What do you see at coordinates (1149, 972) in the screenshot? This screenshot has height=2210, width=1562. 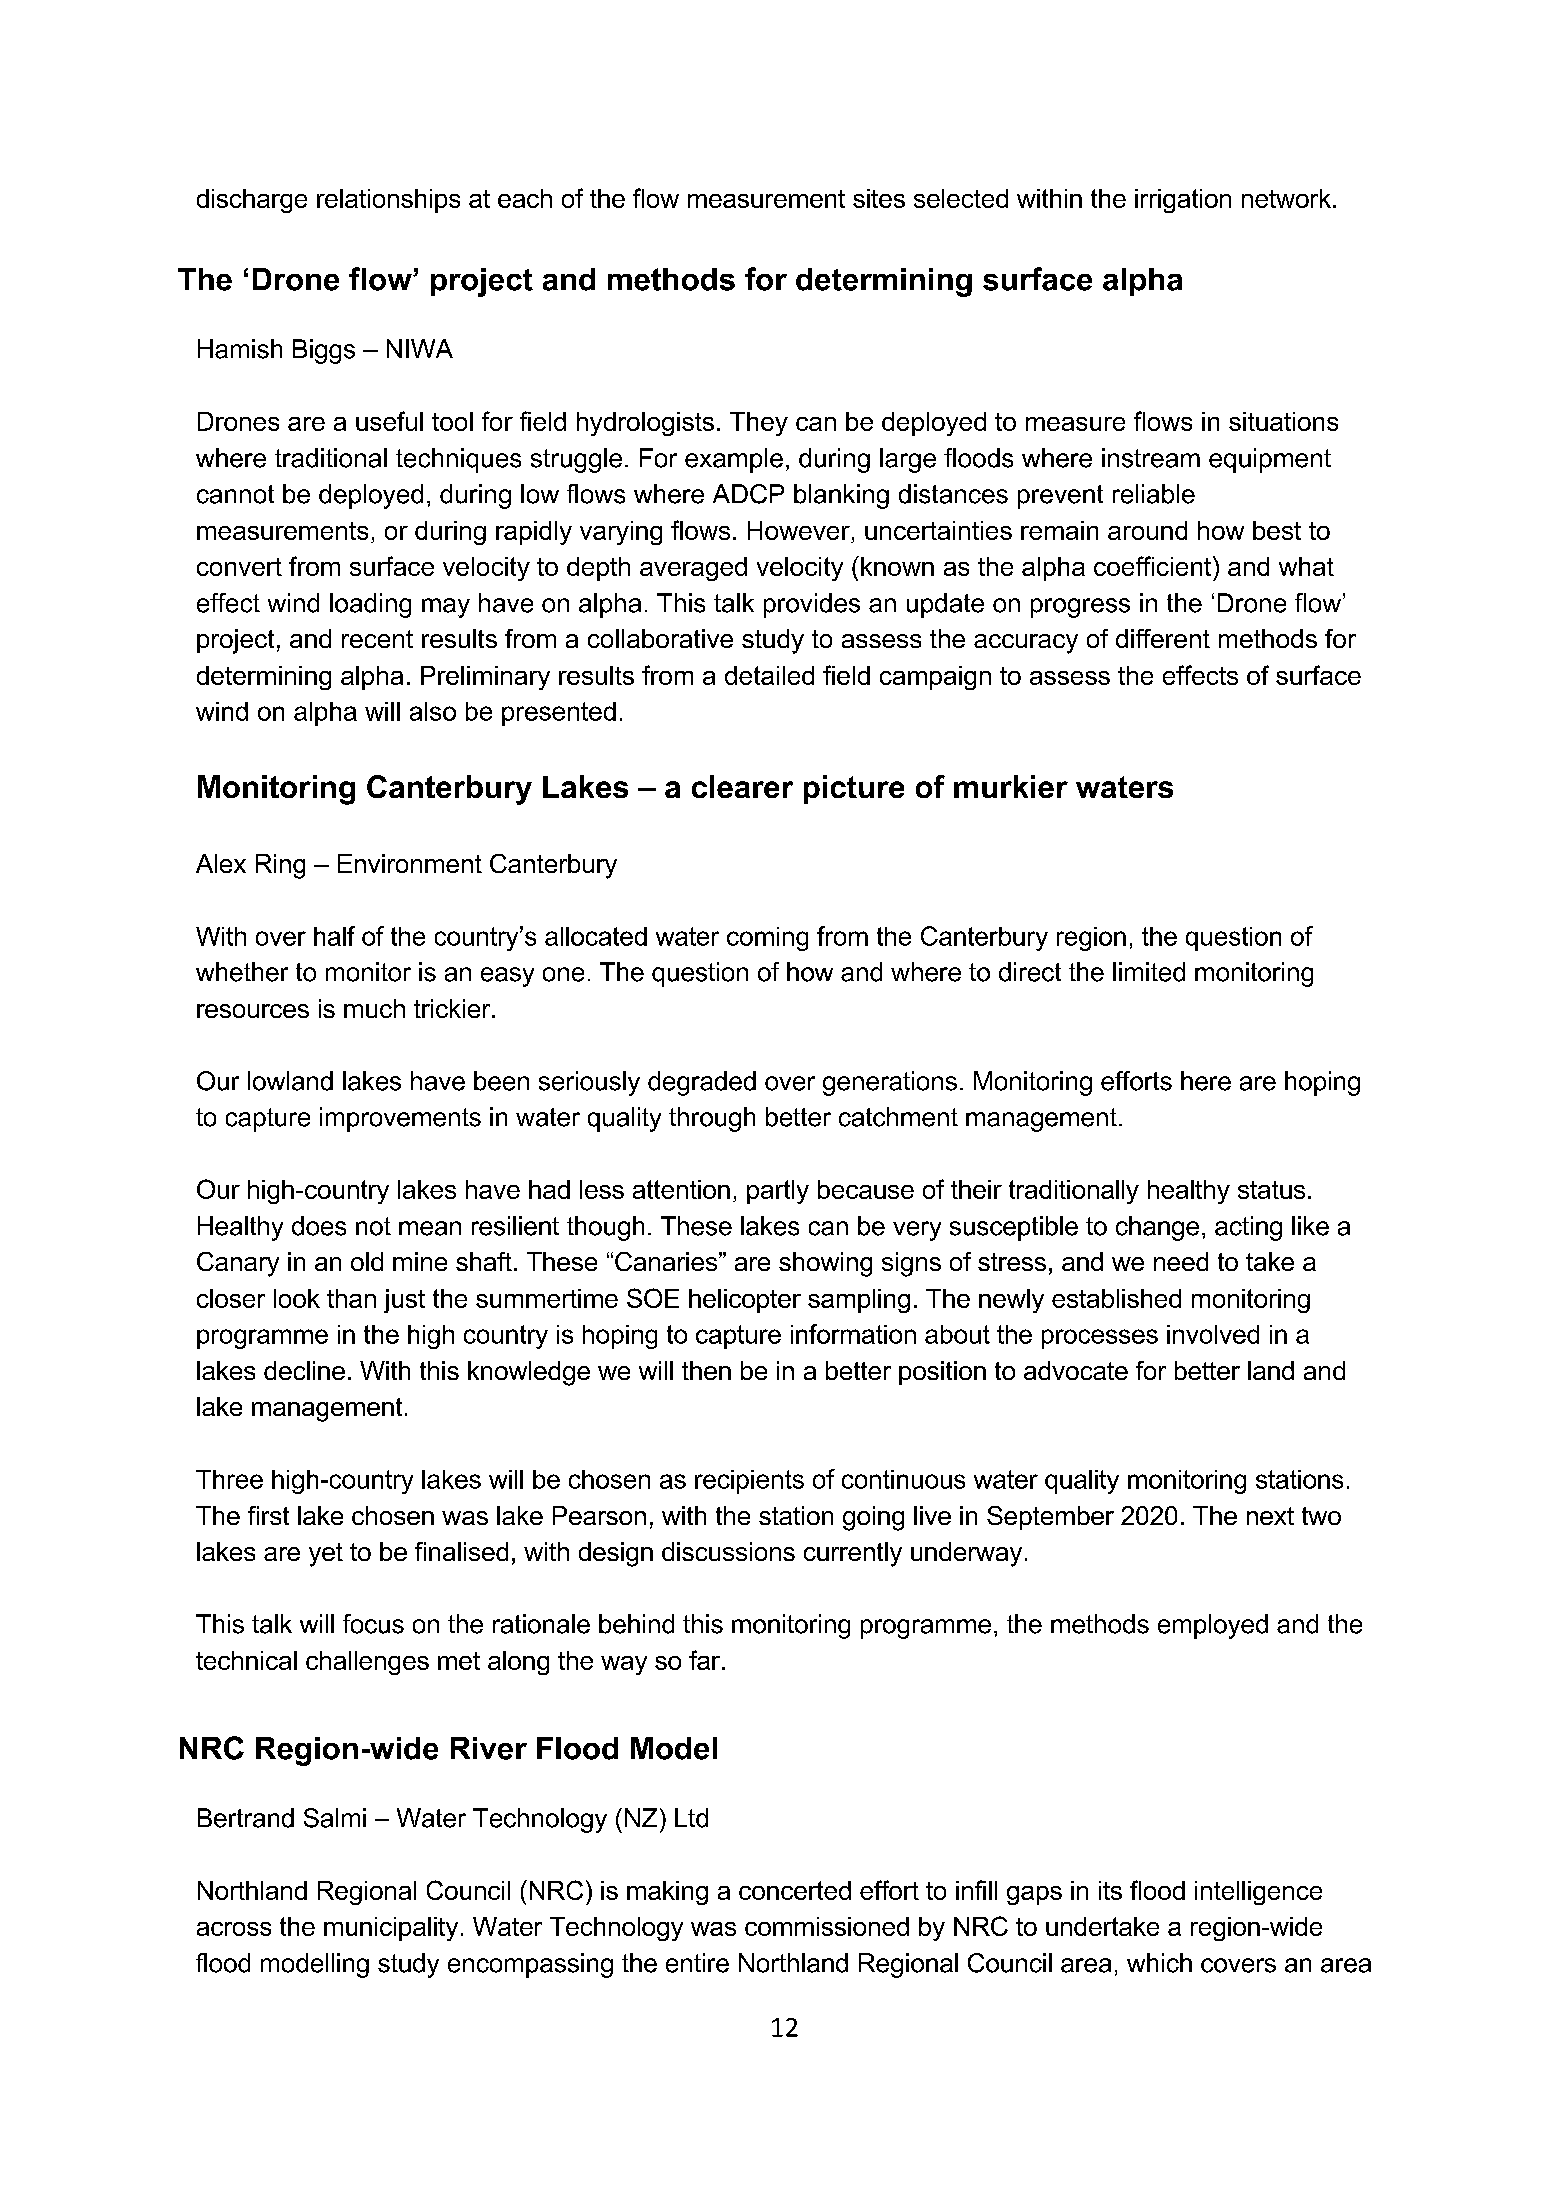 I see `limited` at bounding box center [1149, 972].
